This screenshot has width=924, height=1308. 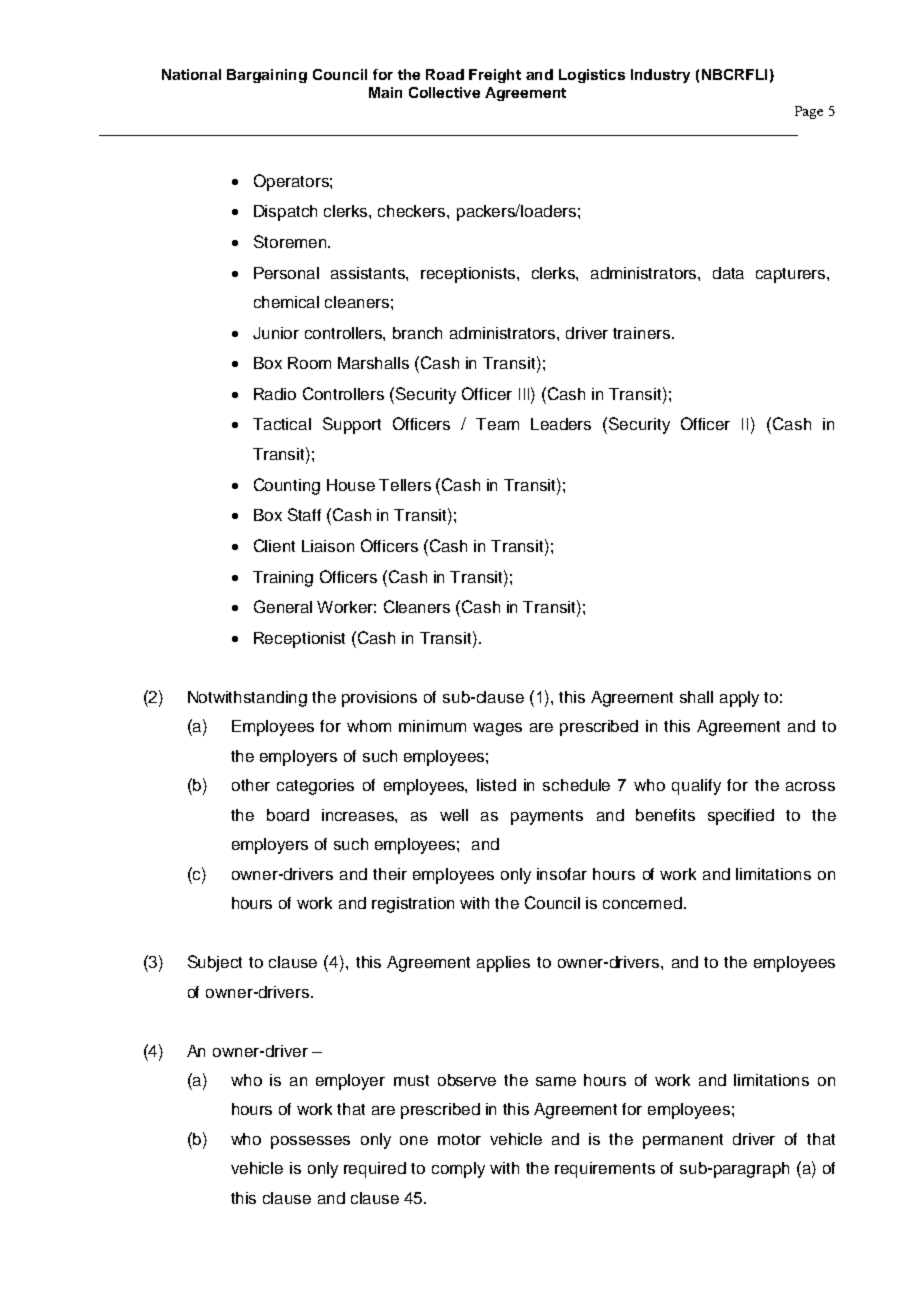 I want to click on possesses, so click(x=310, y=1142).
